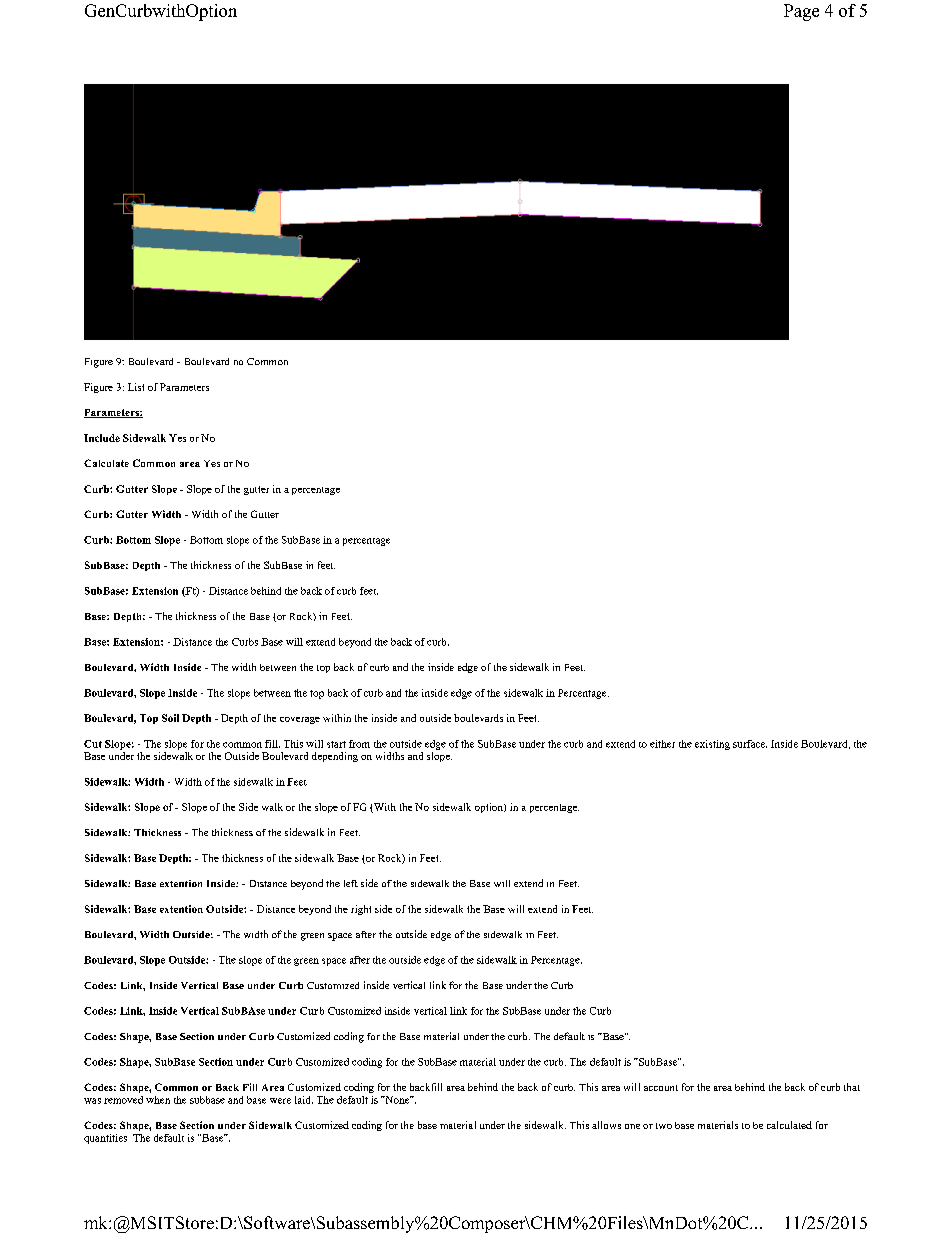 The image size is (952, 1233). Describe the element at coordinates (136, 387) in the screenshot. I see `List` at that location.
